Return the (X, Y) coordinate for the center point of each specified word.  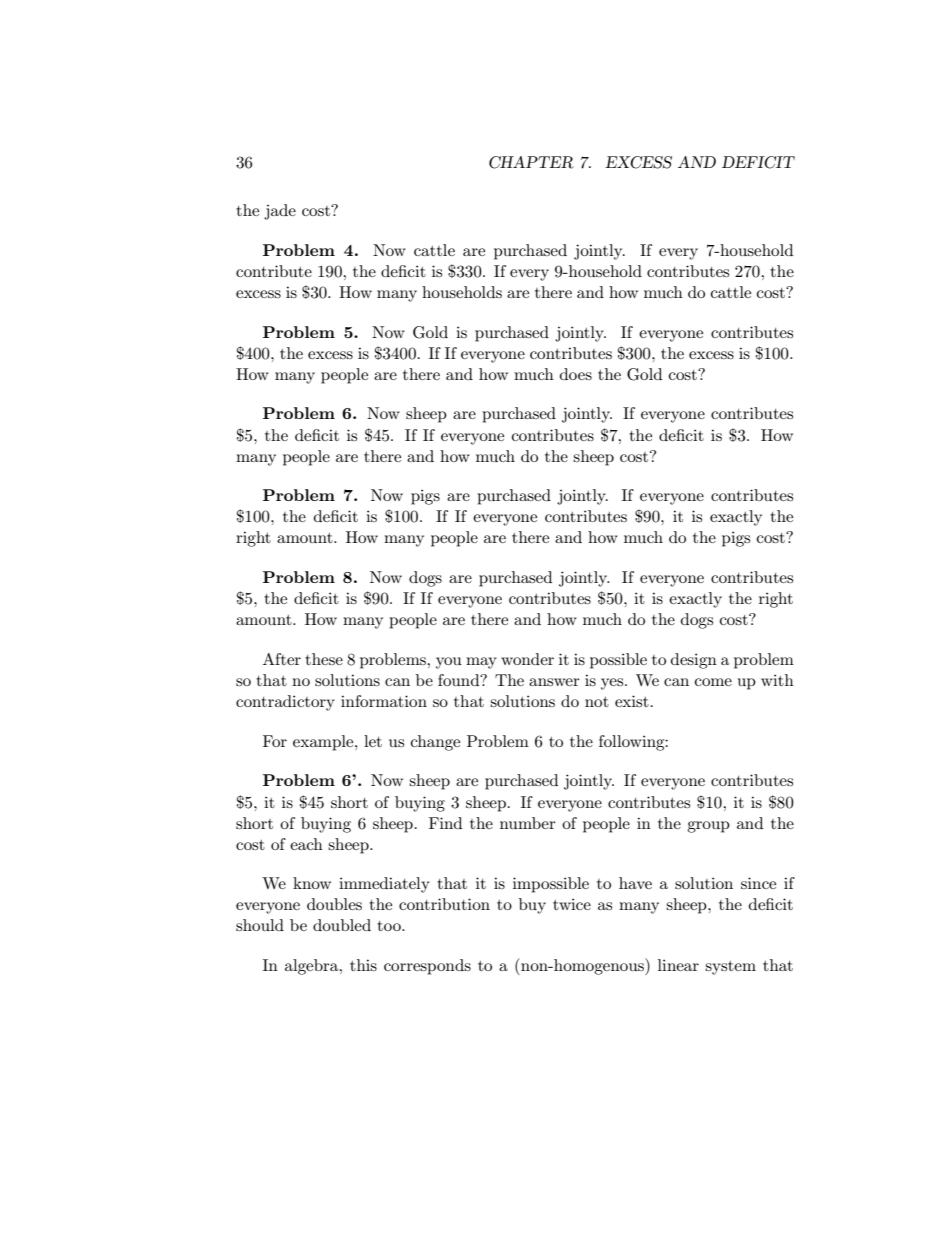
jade (280, 212)
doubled (342, 925)
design (694, 661)
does (576, 374)
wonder (527, 659)
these (324, 659)
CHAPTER (531, 162)
